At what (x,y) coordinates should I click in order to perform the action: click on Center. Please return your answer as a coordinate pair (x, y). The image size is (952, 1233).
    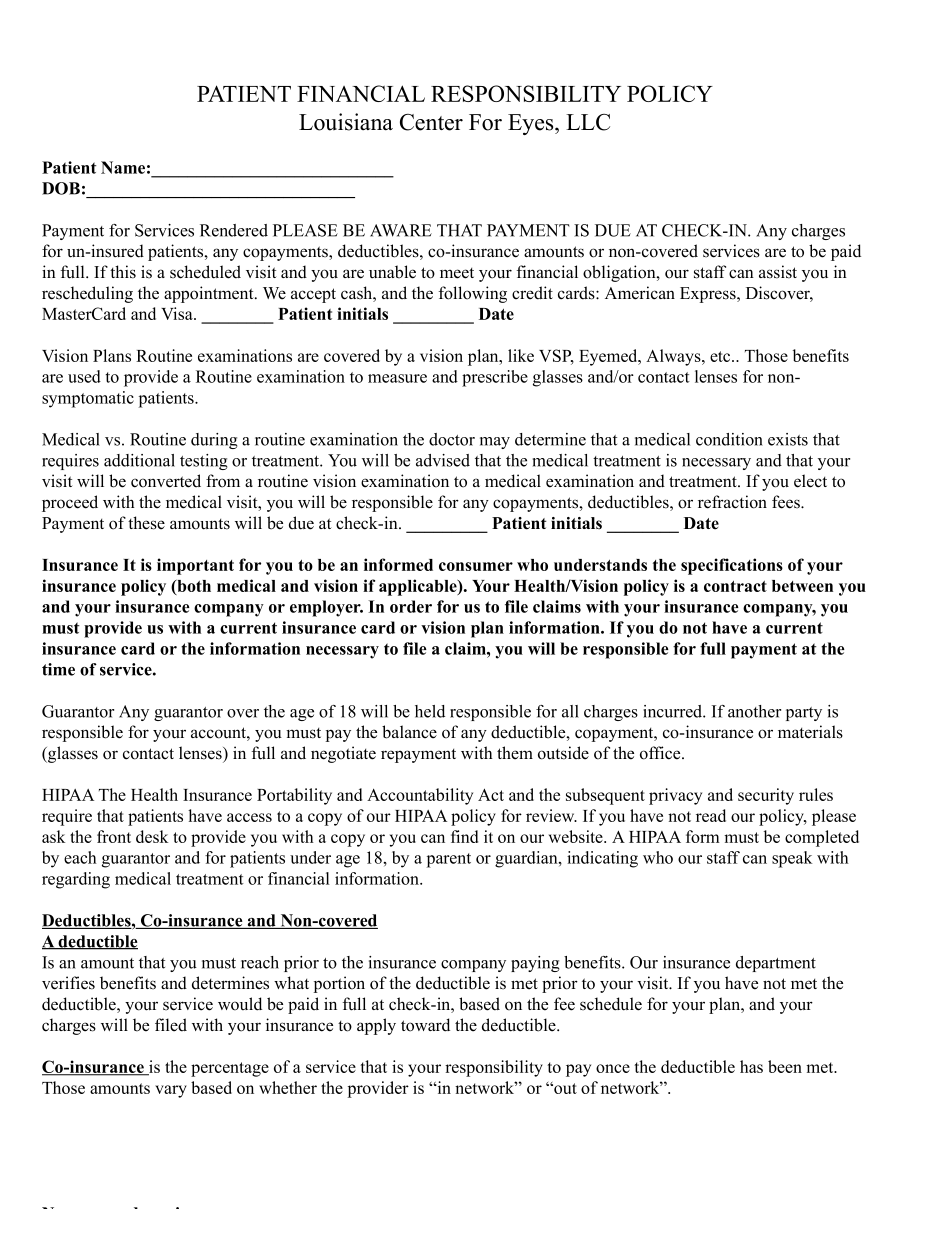
    Looking at the image, I should click on (431, 122).
